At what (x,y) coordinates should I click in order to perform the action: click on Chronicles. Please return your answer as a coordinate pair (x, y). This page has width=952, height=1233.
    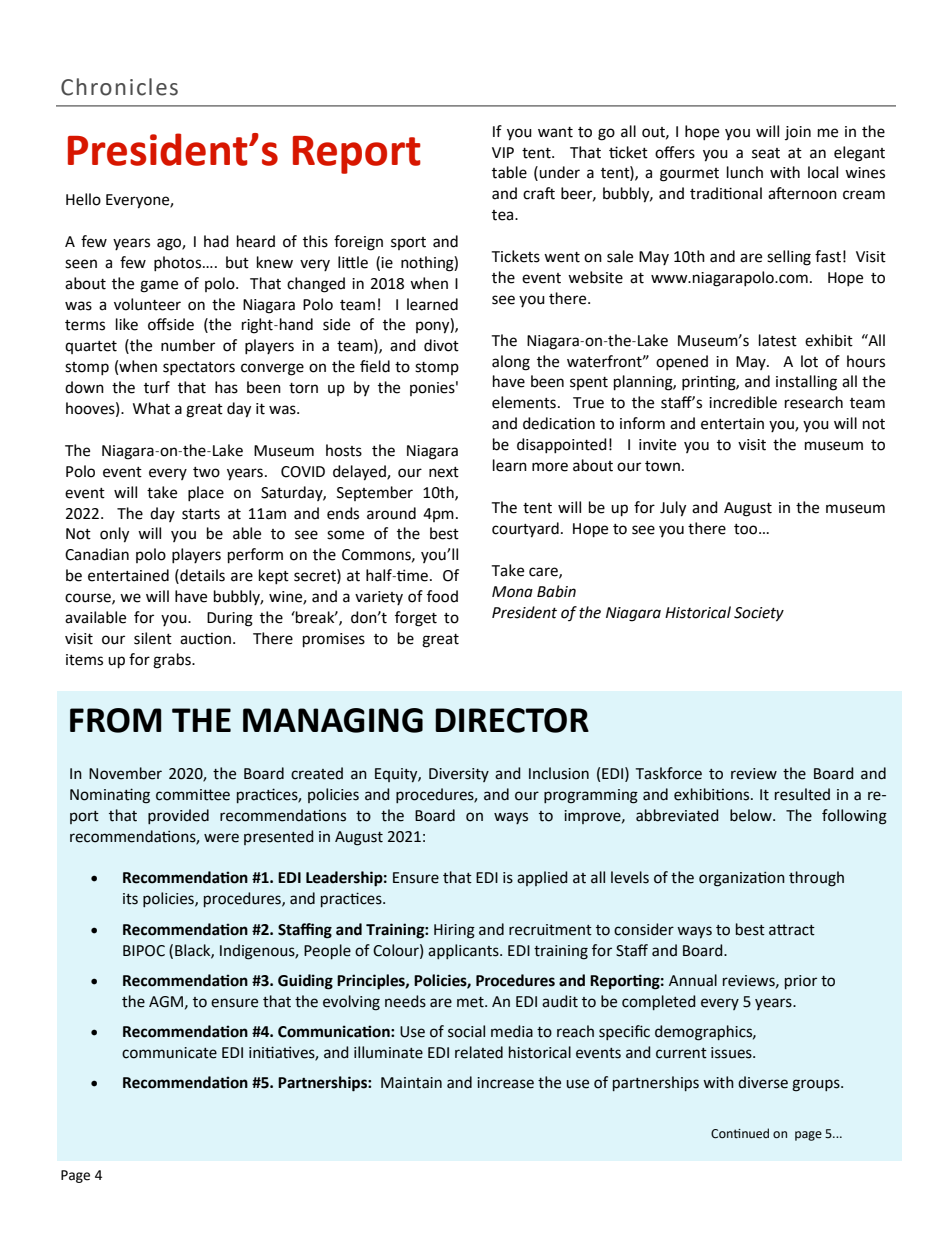
    Looking at the image, I should click on (119, 87).
